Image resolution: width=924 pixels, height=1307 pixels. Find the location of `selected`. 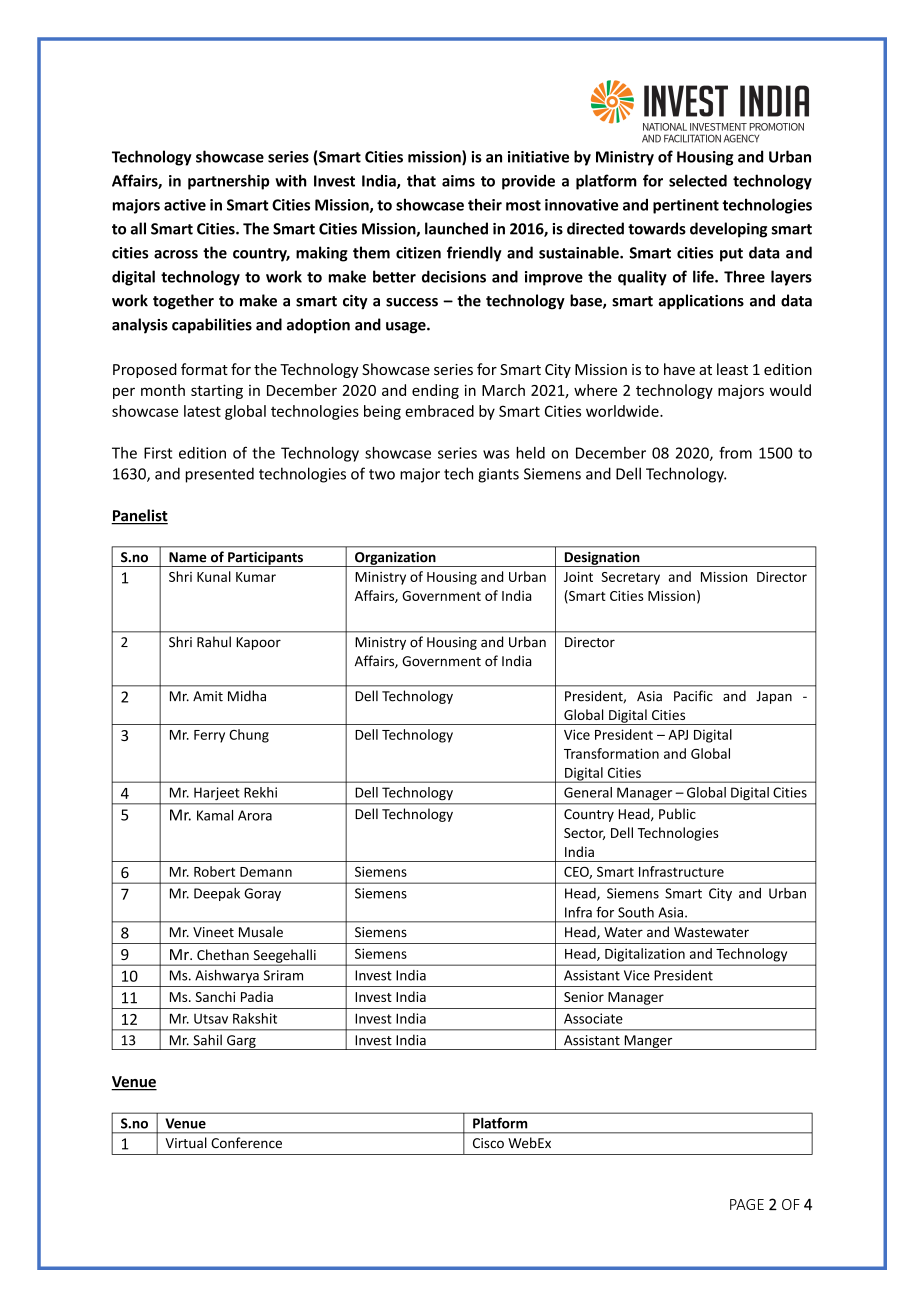

selected is located at coordinates (698, 180).
